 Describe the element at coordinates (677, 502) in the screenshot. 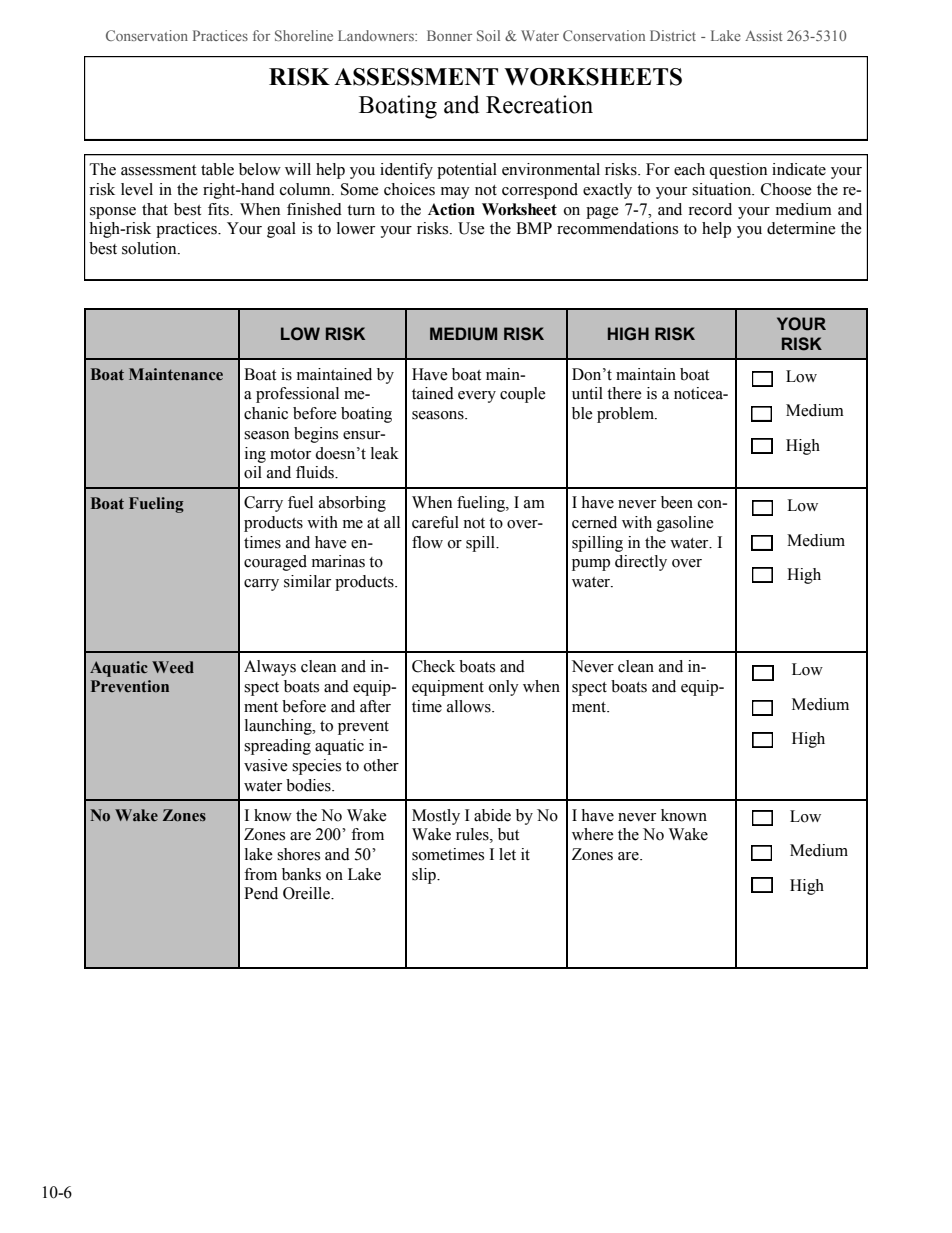

I see `been` at that location.
